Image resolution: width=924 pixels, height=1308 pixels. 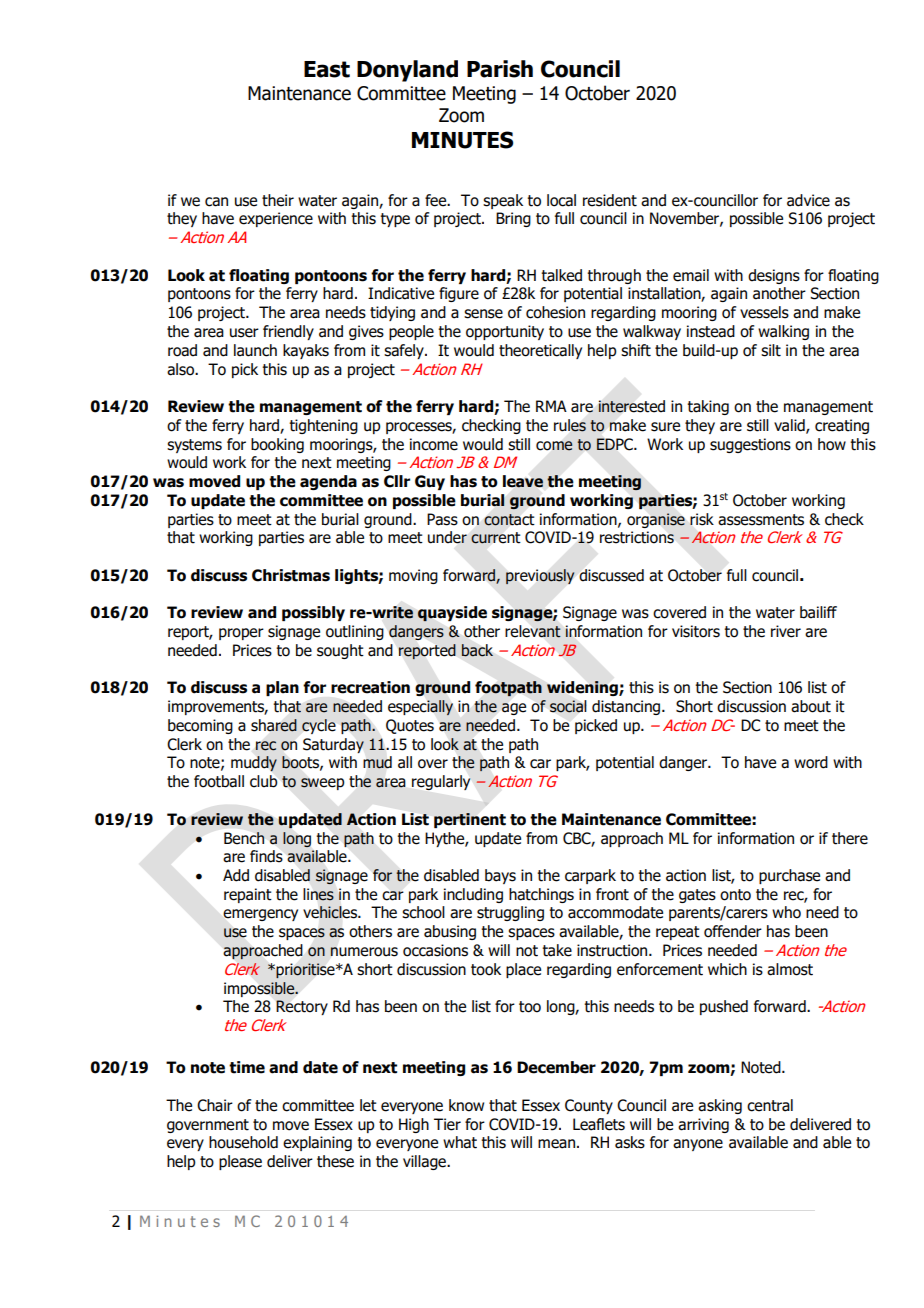 I want to click on East, so click(x=327, y=69).
